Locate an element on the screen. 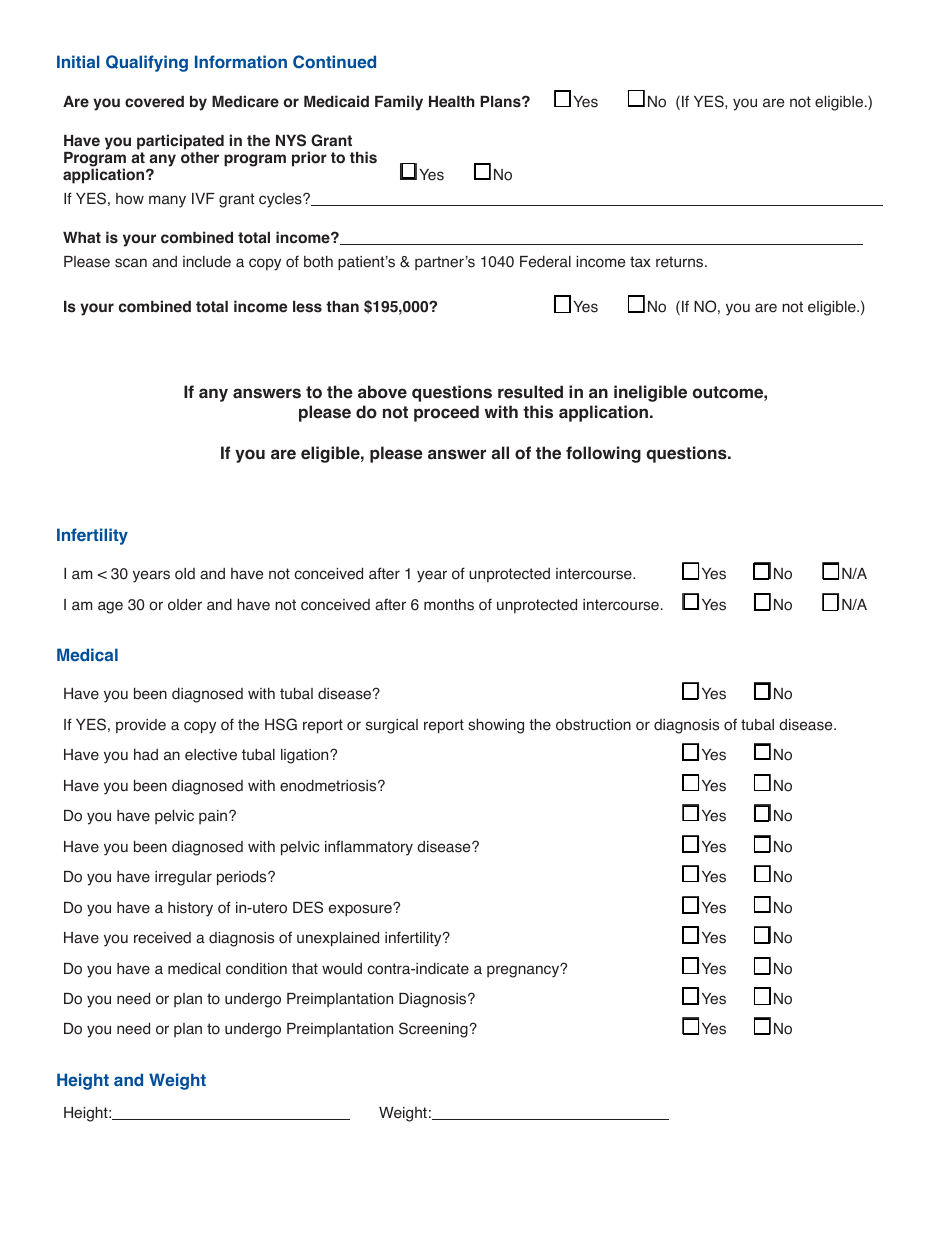  Health is located at coordinates (452, 102).
